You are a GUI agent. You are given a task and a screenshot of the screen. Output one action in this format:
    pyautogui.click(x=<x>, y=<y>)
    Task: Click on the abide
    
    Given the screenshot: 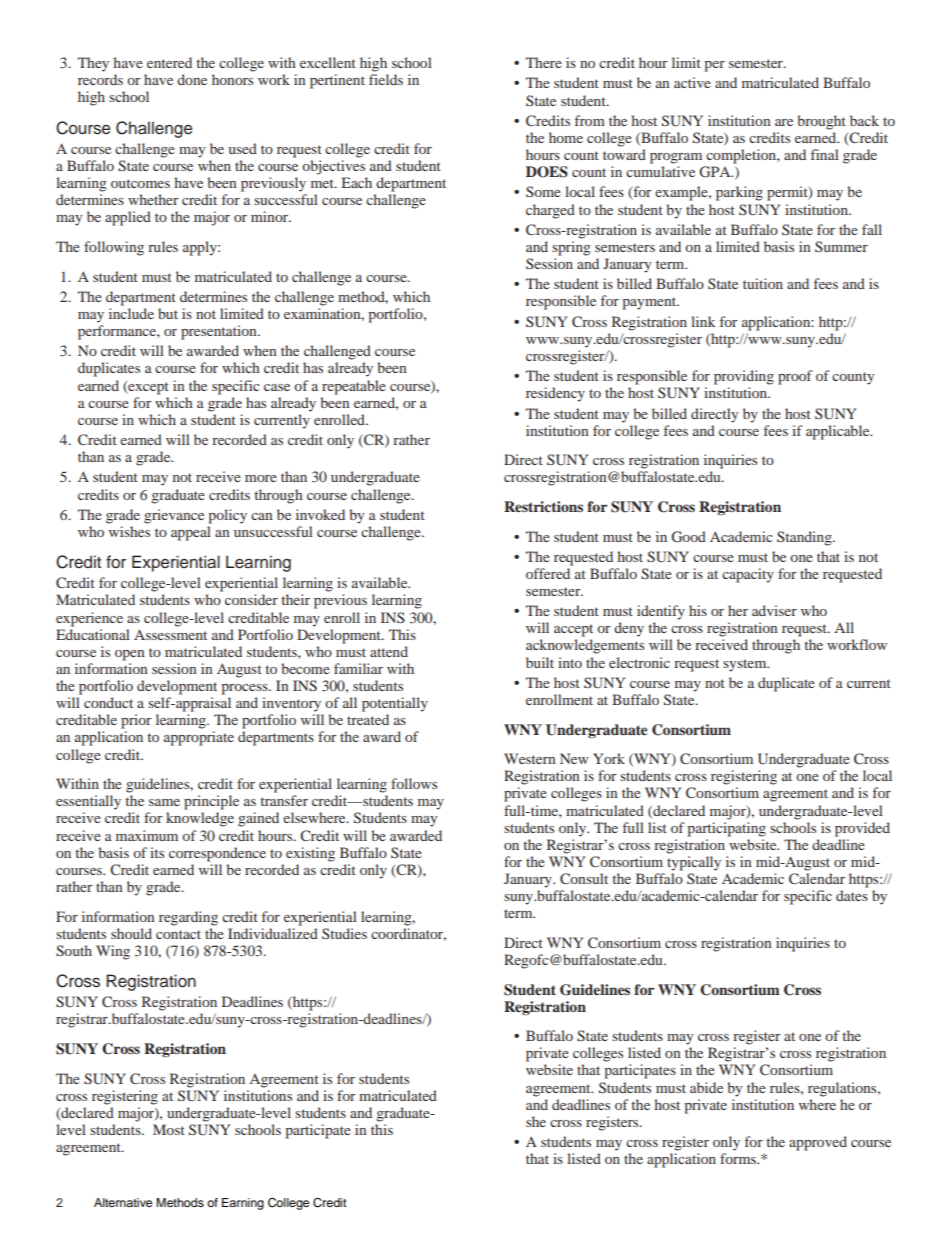 What is the action you would take?
    pyautogui.click(x=706, y=1087)
